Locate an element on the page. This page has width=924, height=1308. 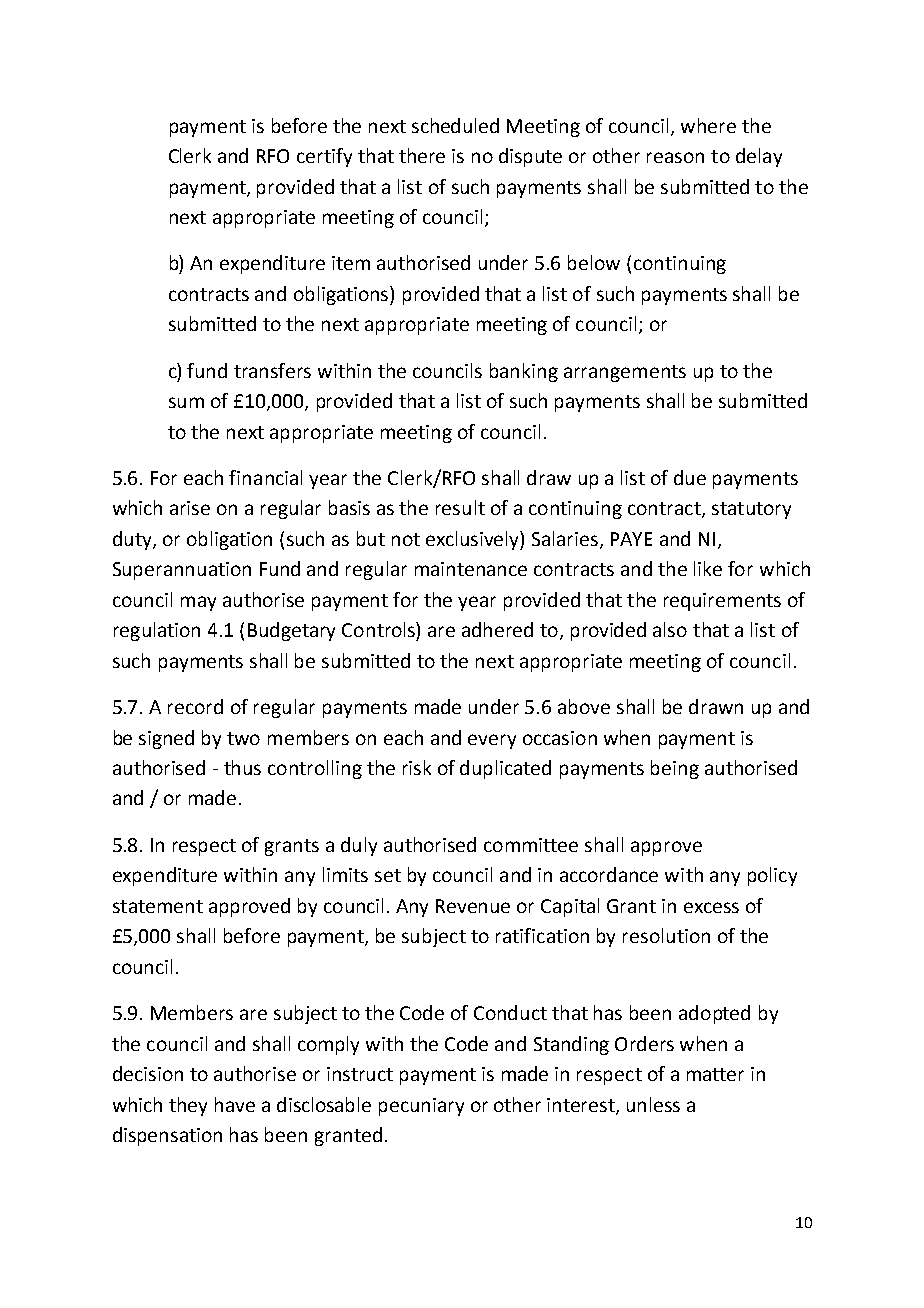
there is located at coordinates (422, 155).
